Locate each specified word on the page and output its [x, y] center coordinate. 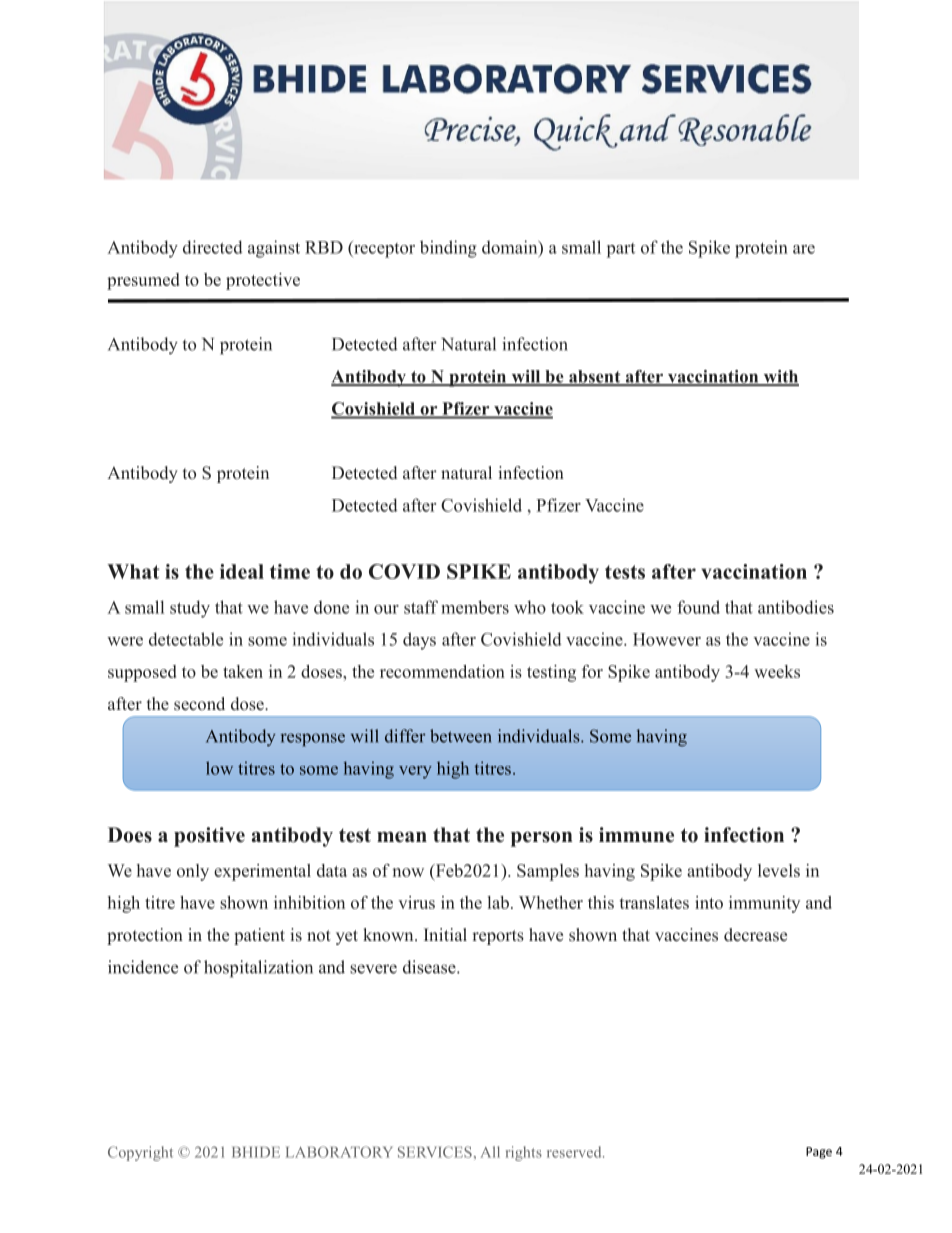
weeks [777, 671]
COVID [404, 571]
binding [448, 249]
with [780, 377]
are [804, 249]
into [709, 902]
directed [213, 247]
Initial [445, 934]
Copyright [140, 1153]
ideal [242, 571]
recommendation [442, 671]
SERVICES [435, 1152]
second [199, 704]
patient [259, 936]
